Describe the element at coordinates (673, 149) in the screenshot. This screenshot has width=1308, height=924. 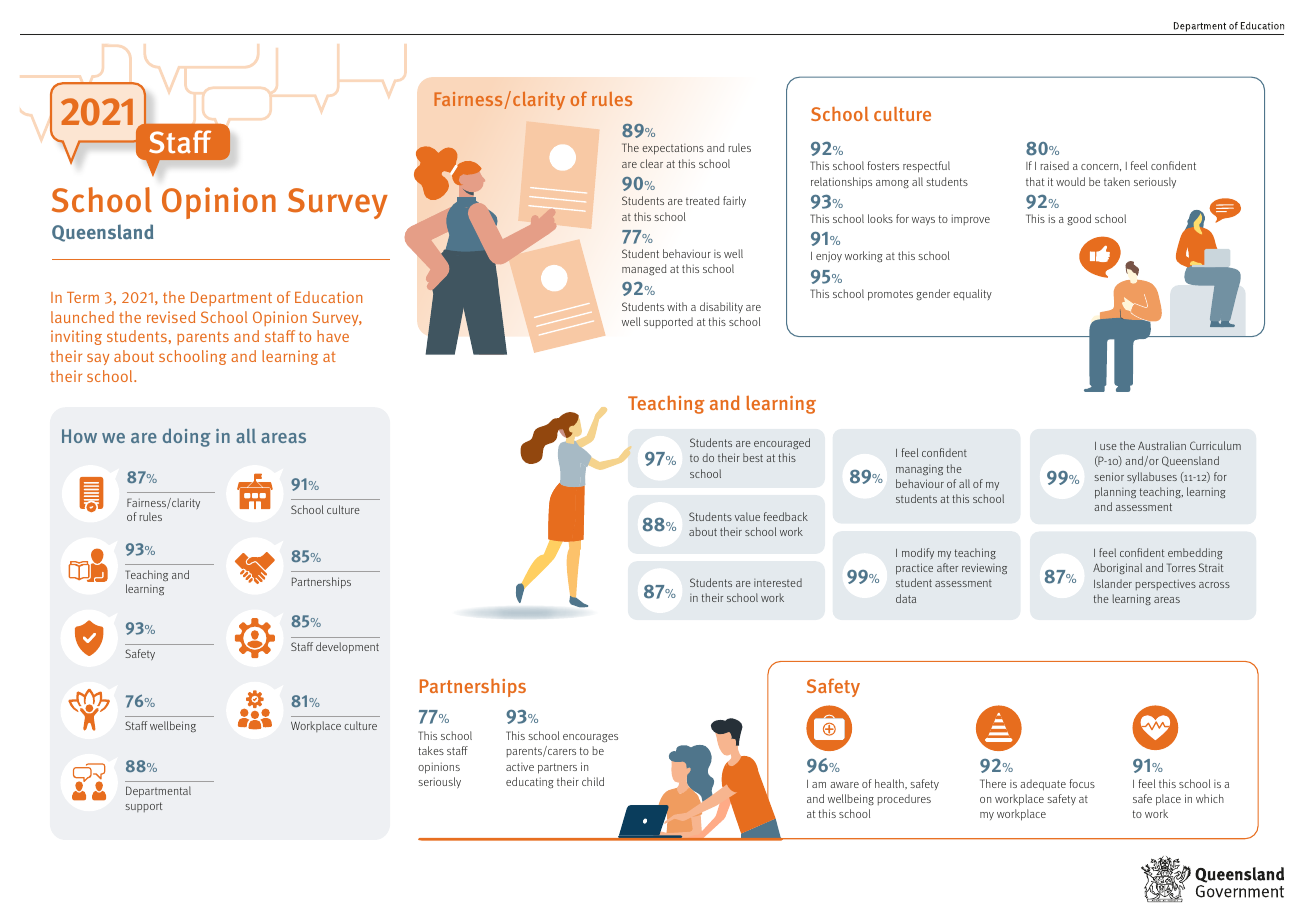
I see `expectations` at that location.
